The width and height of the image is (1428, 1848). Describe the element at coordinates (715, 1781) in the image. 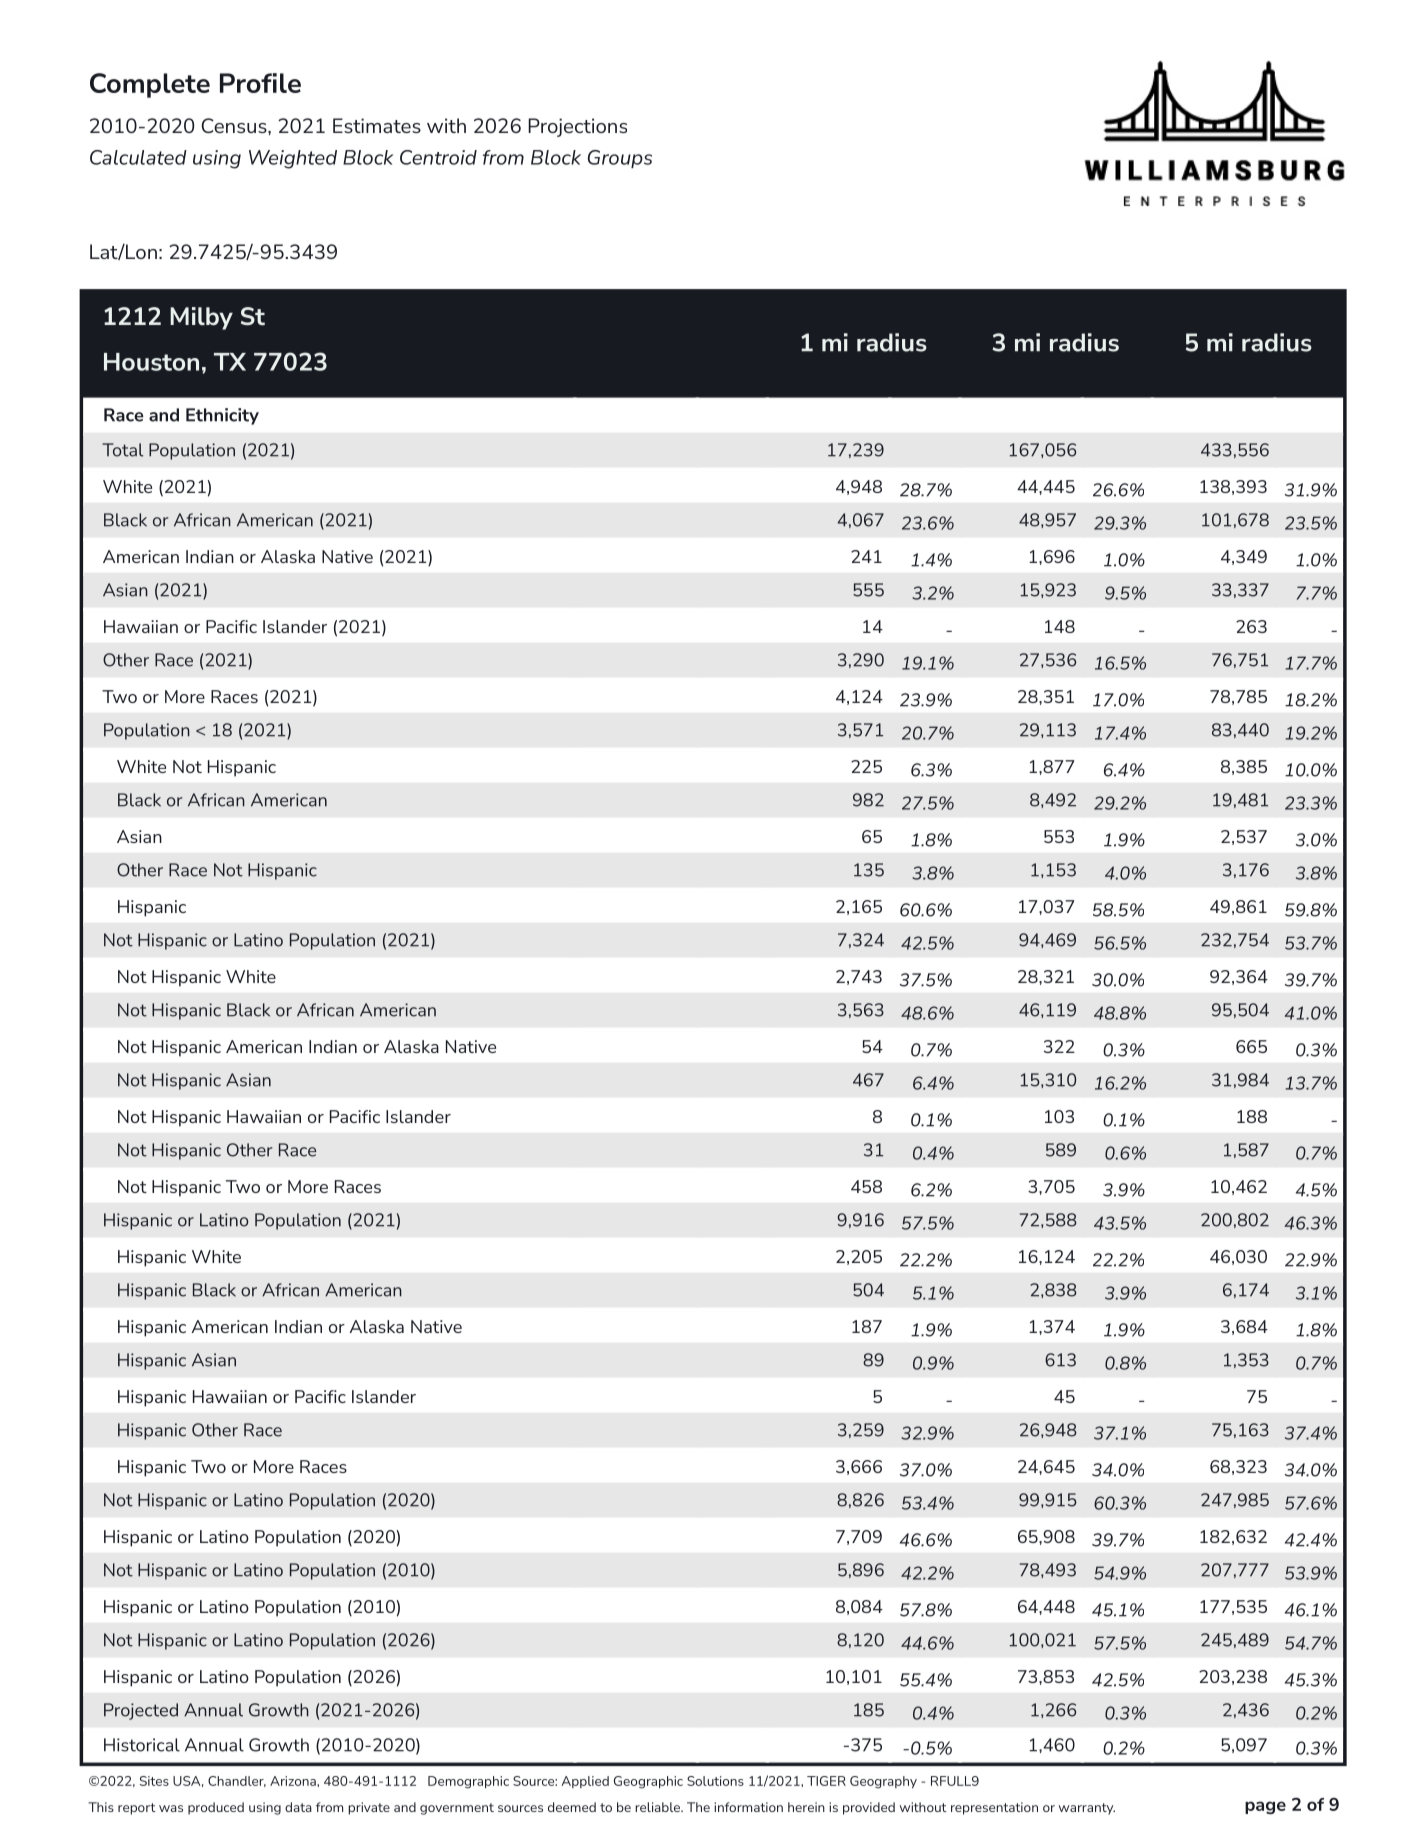

I see `Solutions` at that location.
